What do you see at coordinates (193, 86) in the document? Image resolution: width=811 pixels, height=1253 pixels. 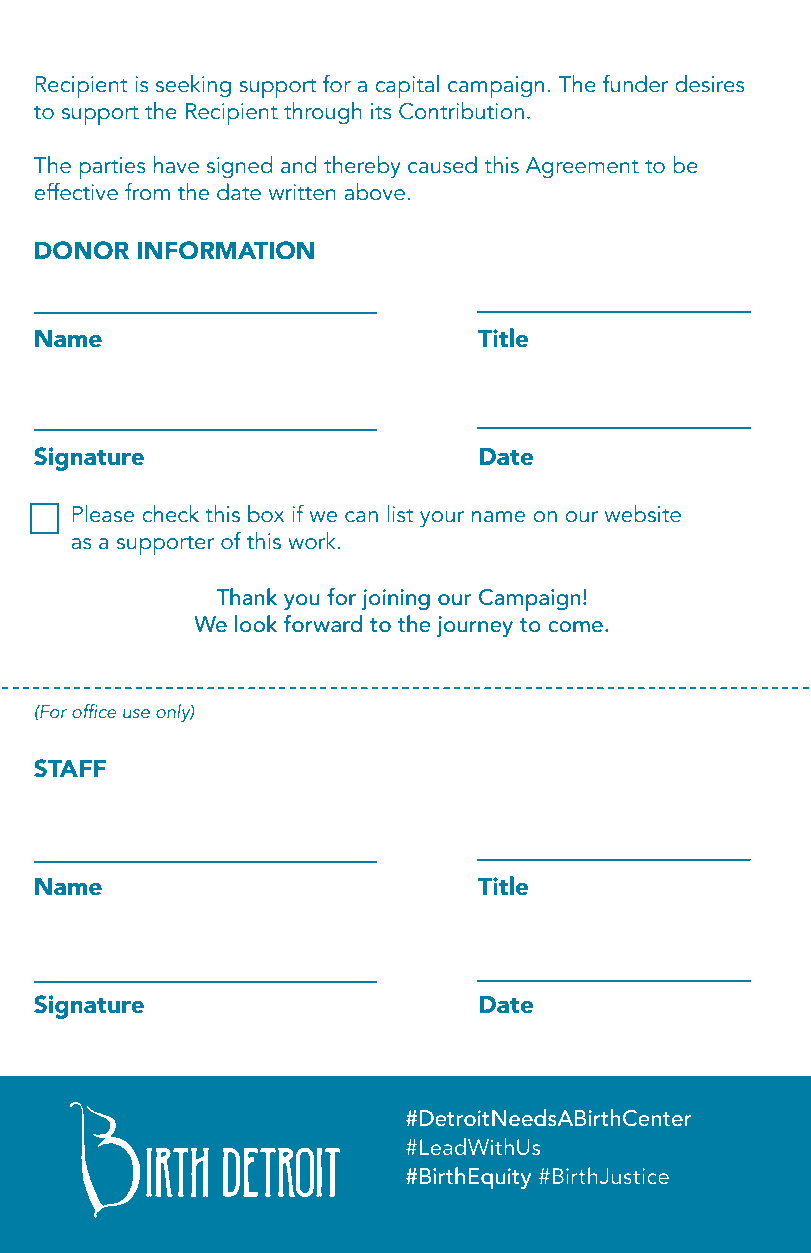 I see `seeking` at bounding box center [193, 86].
